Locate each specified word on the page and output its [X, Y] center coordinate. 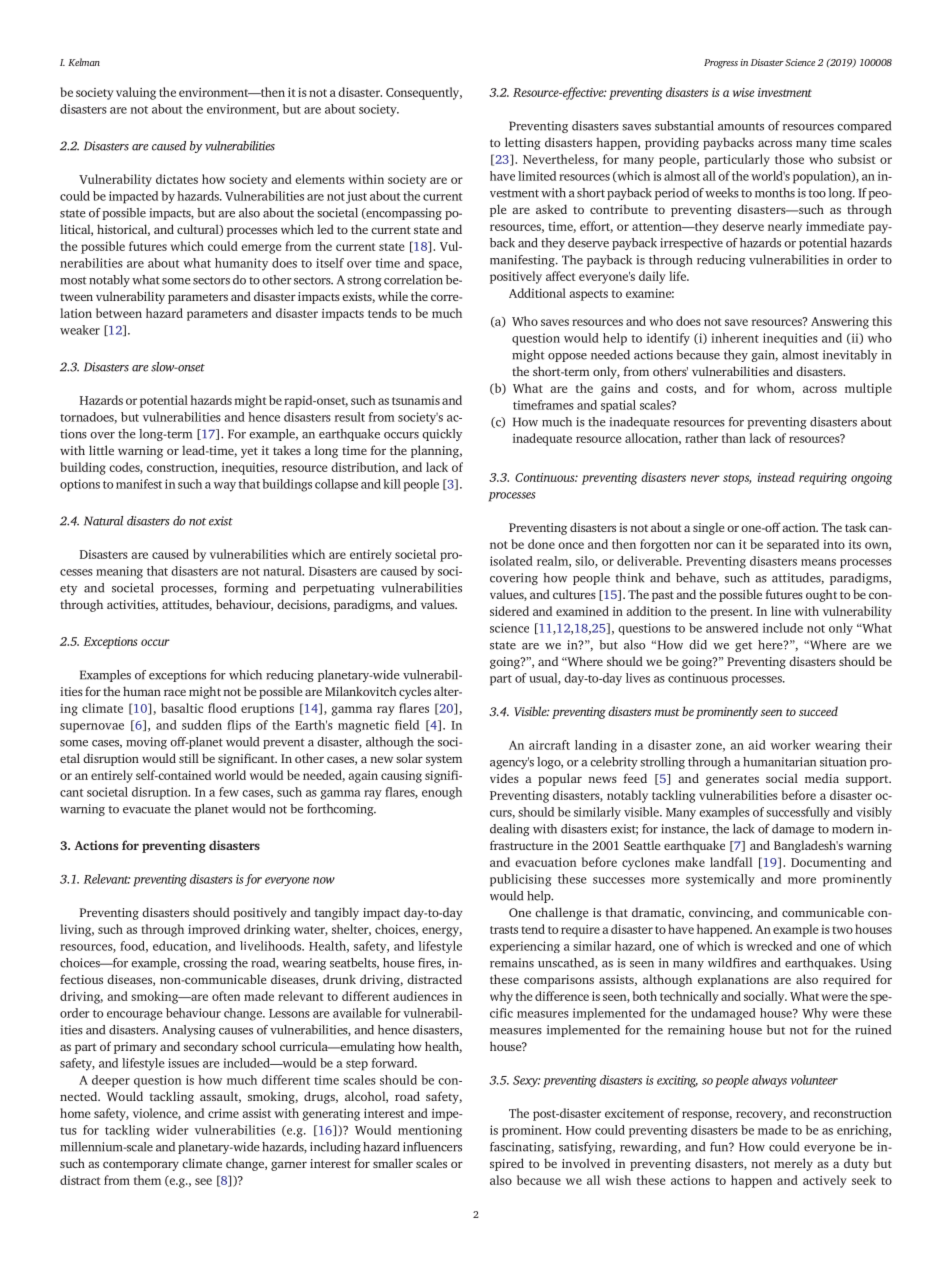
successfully [798, 813]
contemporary [141, 1165]
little [101, 450]
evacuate [147, 809]
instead [776, 477]
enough [442, 793]
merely [793, 1164]
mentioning [430, 1131]
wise [743, 92]
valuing [136, 93]
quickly [442, 435]
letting [523, 143]
